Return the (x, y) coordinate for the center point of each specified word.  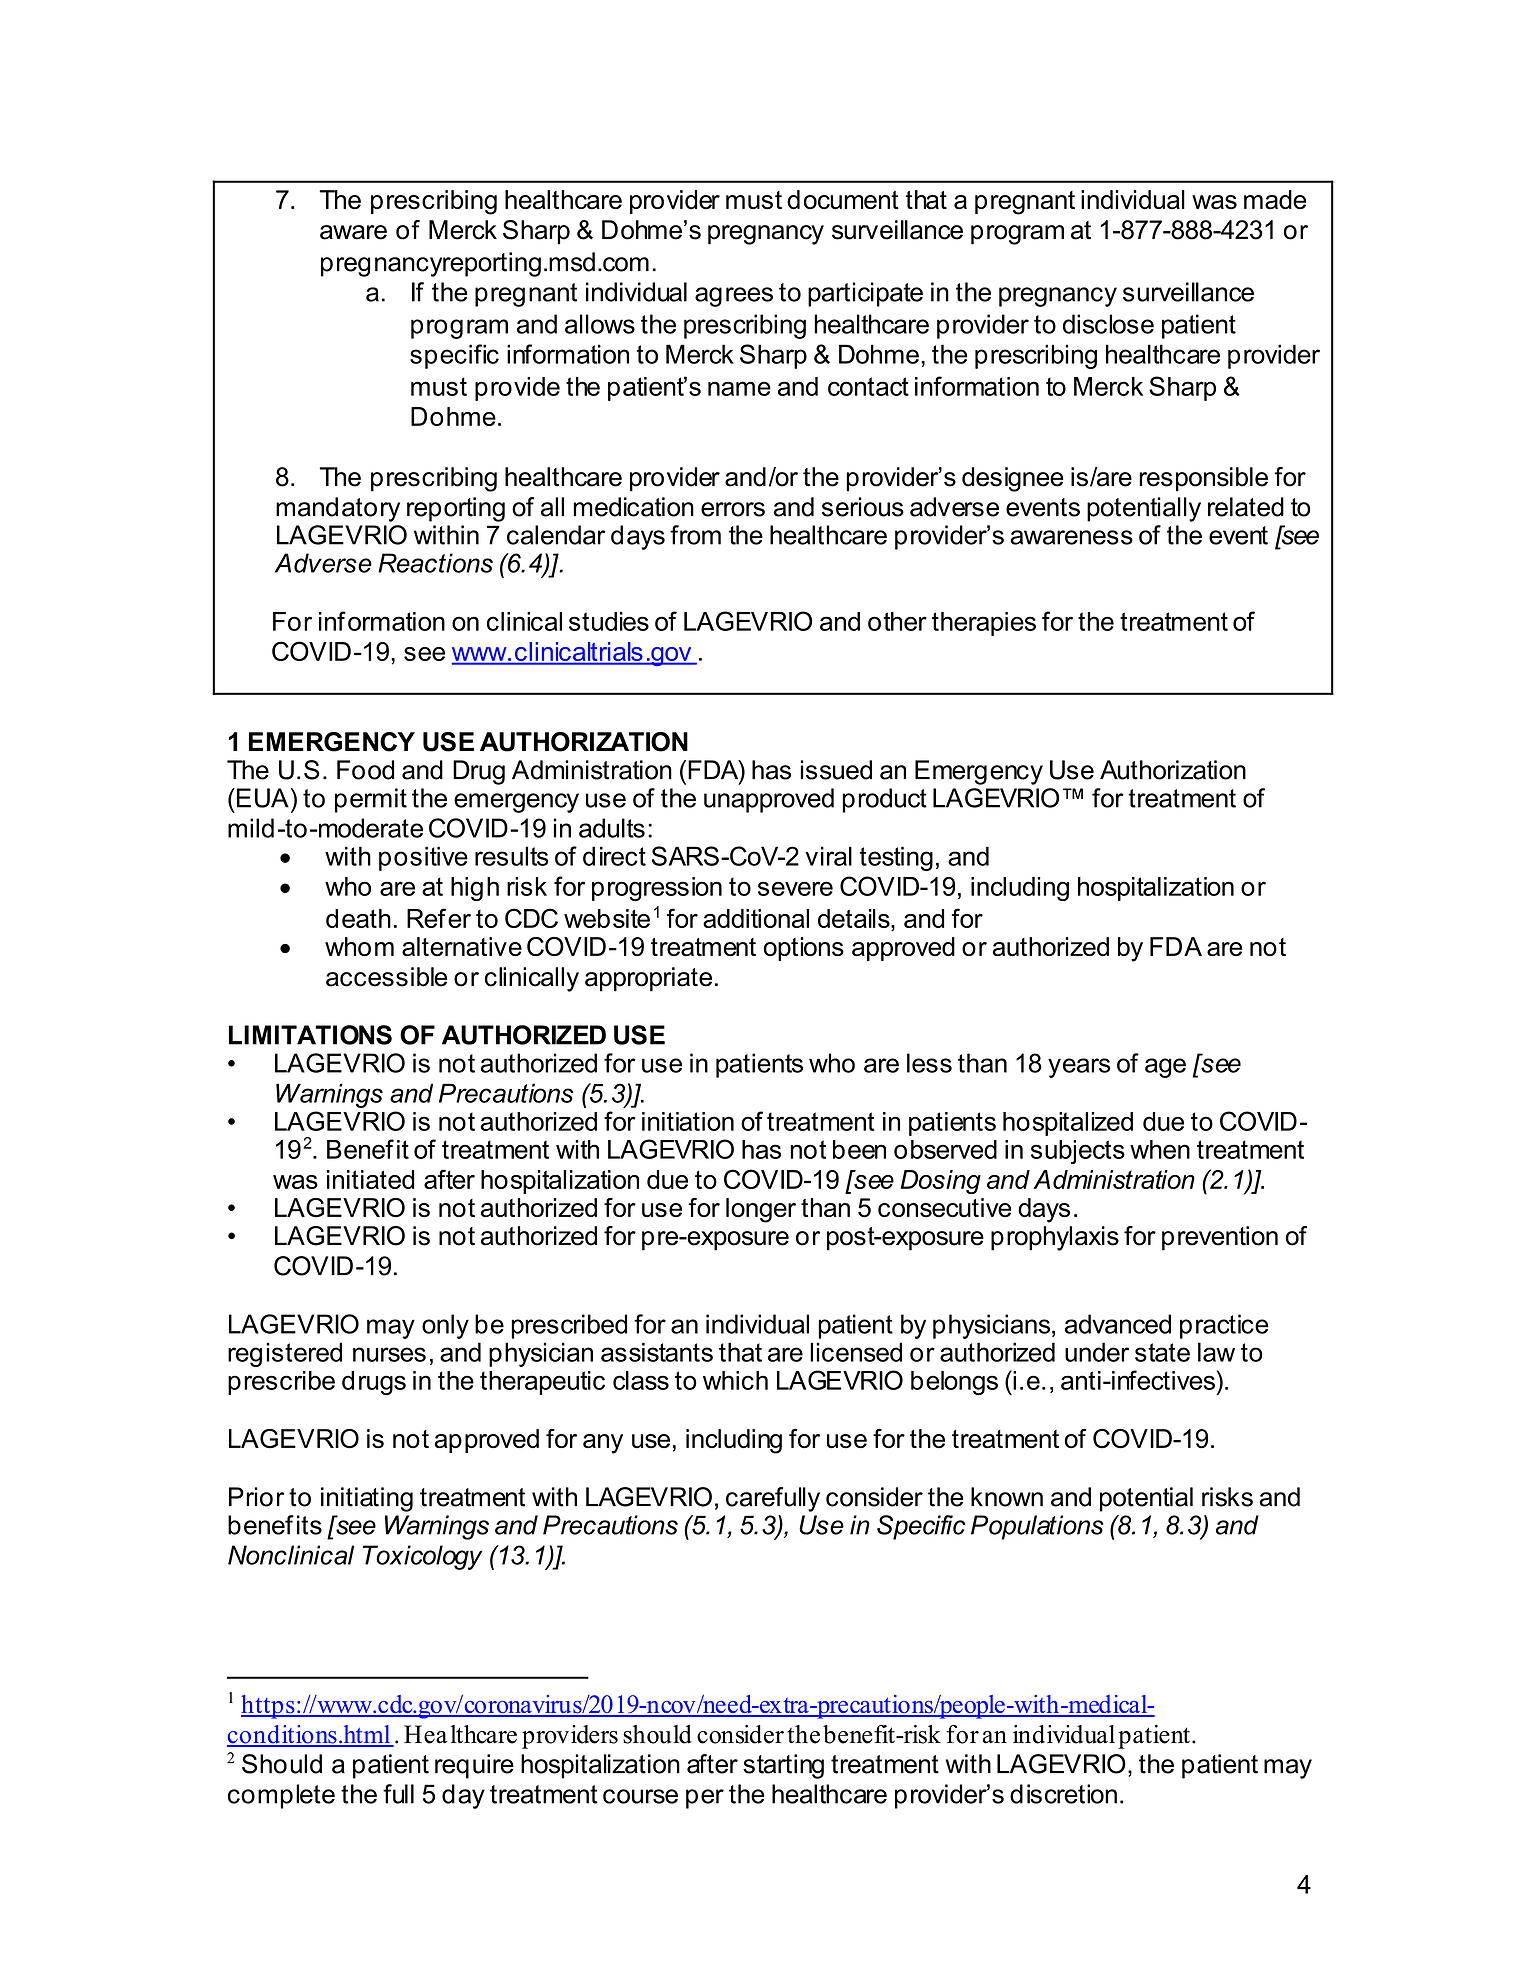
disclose (1108, 324)
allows (600, 324)
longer (761, 1210)
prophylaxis (1055, 1238)
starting (783, 1766)
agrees (734, 297)
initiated (370, 1179)
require (474, 1766)
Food (365, 770)
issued (836, 770)
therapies (984, 624)
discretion (1063, 1794)
